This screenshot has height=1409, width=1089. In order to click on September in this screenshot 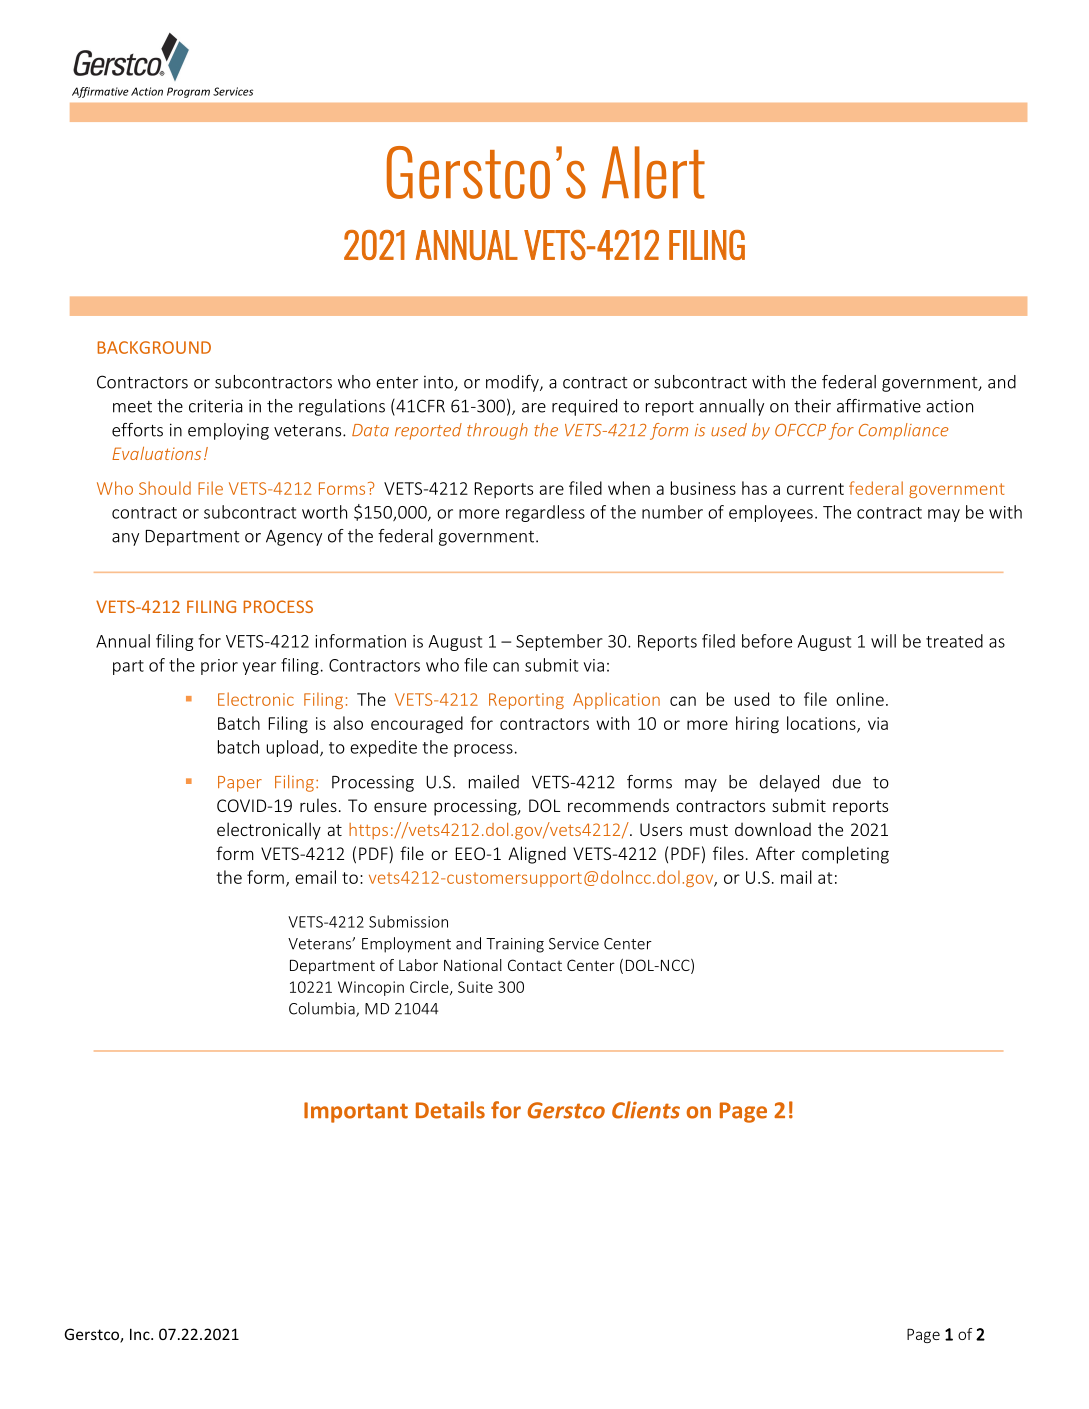, I will do `click(559, 642)`.
